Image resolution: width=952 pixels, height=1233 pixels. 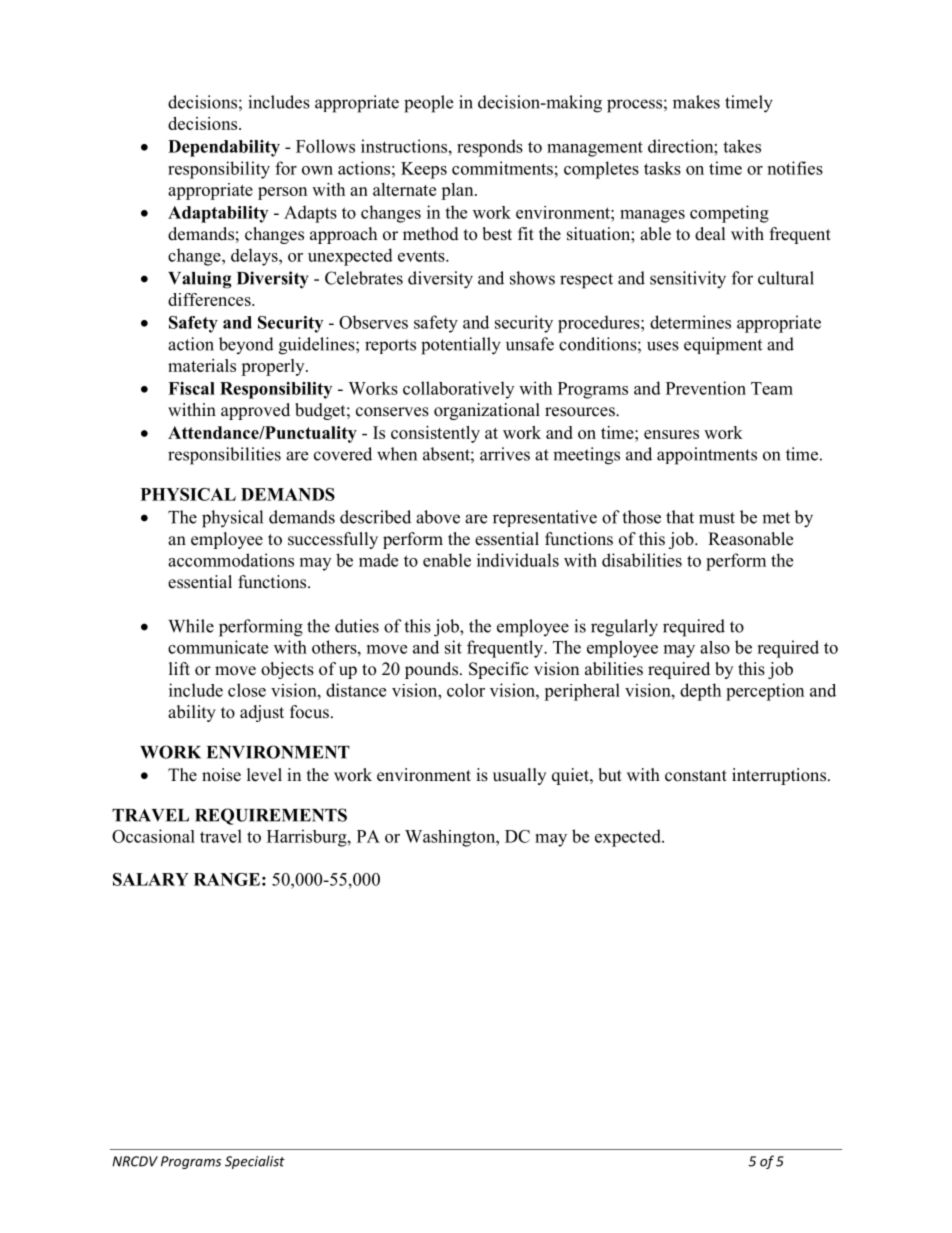 What do you see at coordinates (780, 776) in the page?
I see `interruptions` at bounding box center [780, 776].
